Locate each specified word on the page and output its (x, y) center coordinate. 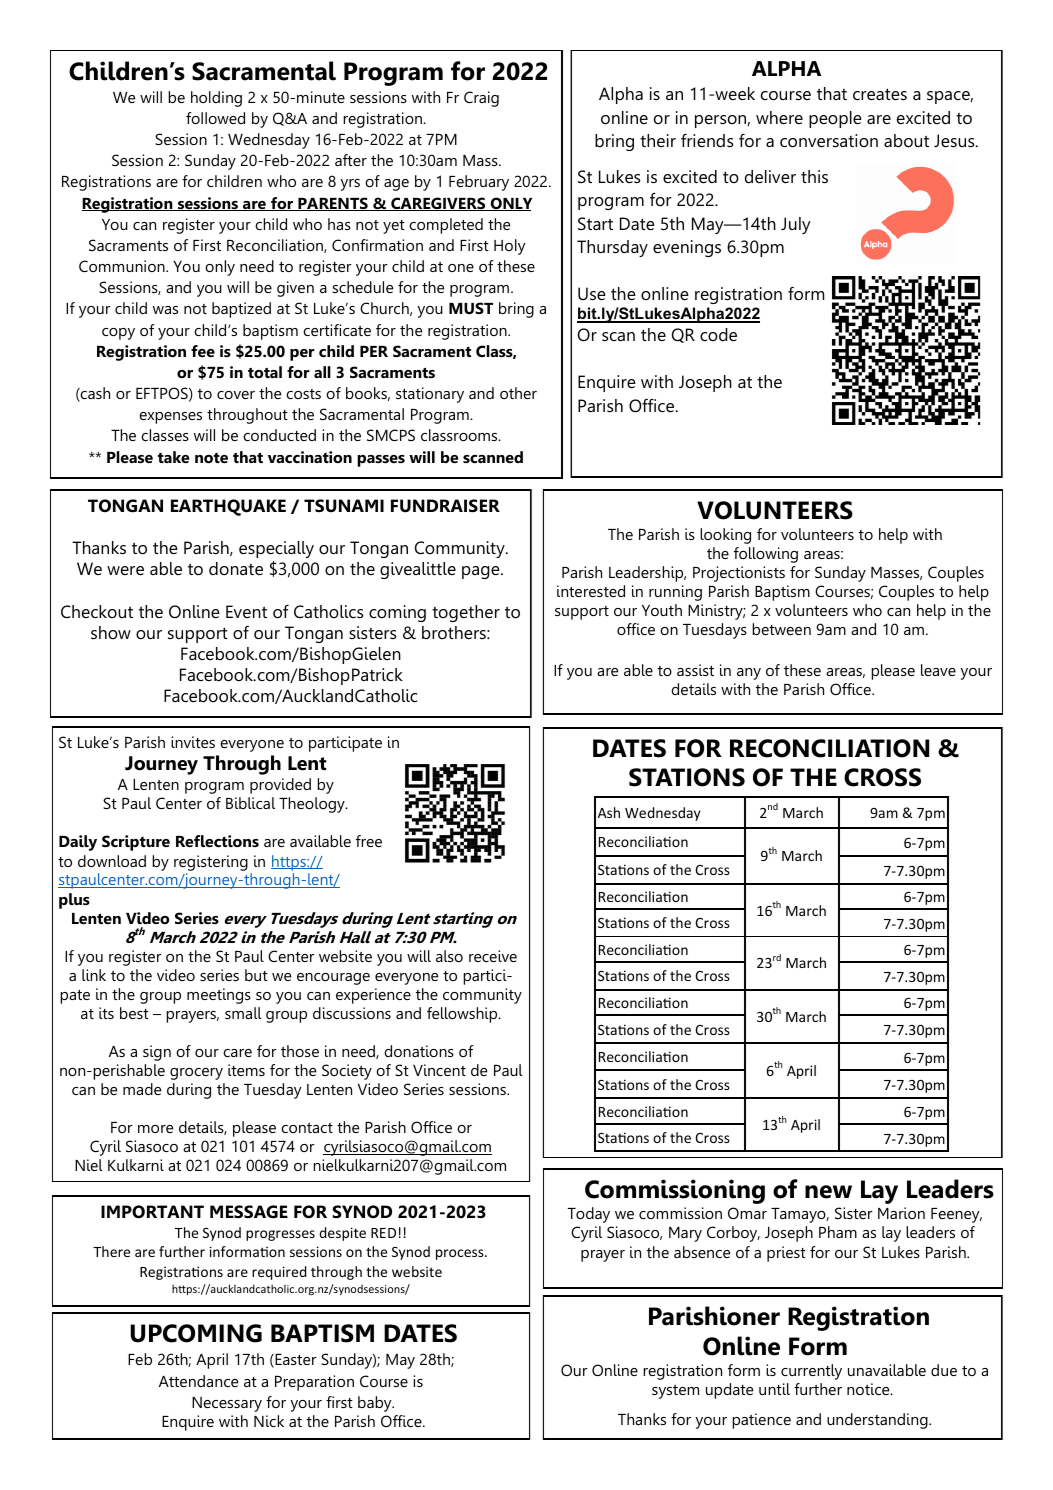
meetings (219, 996)
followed (215, 118)
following (766, 555)
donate (236, 568)
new (828, 1192)
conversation (829, 141)
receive (493, 956)
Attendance (198, 1381)
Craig (481, 99)
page (482, 572)
